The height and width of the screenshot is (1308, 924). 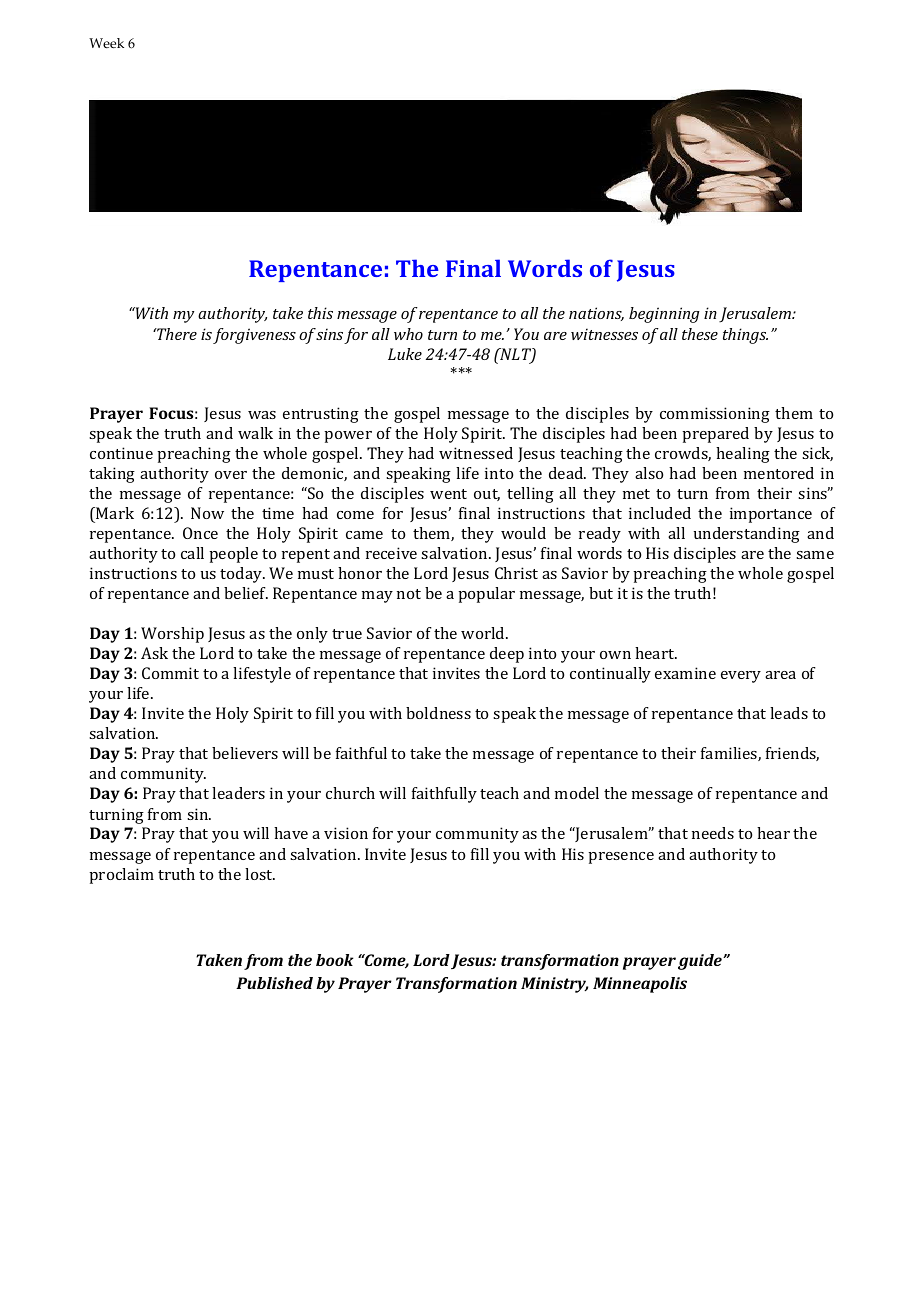 I want to click on Week, so click(x=106, y=43).
